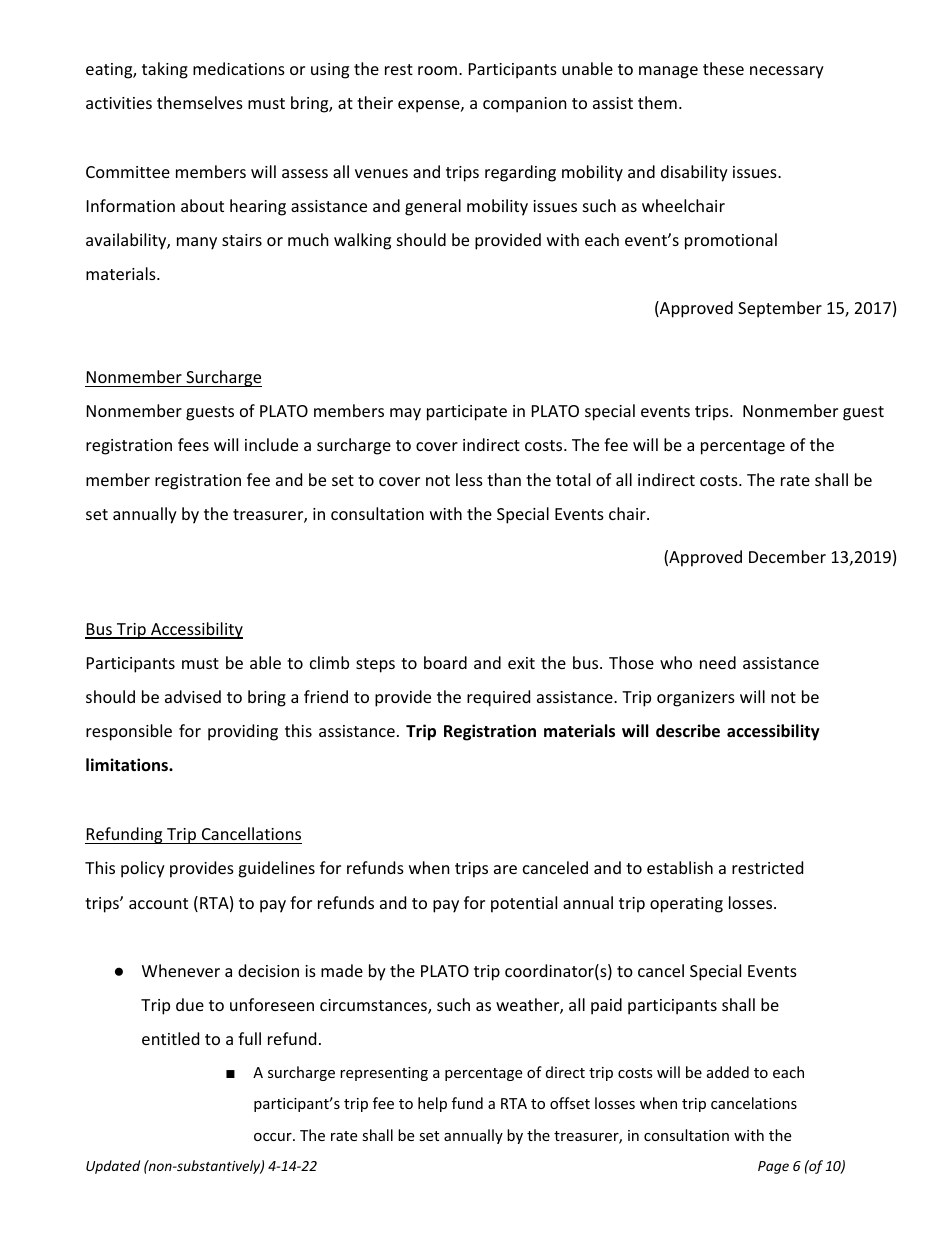 The width and height of the document is (952, 1233). I want to click on are, so click(505, 869).
